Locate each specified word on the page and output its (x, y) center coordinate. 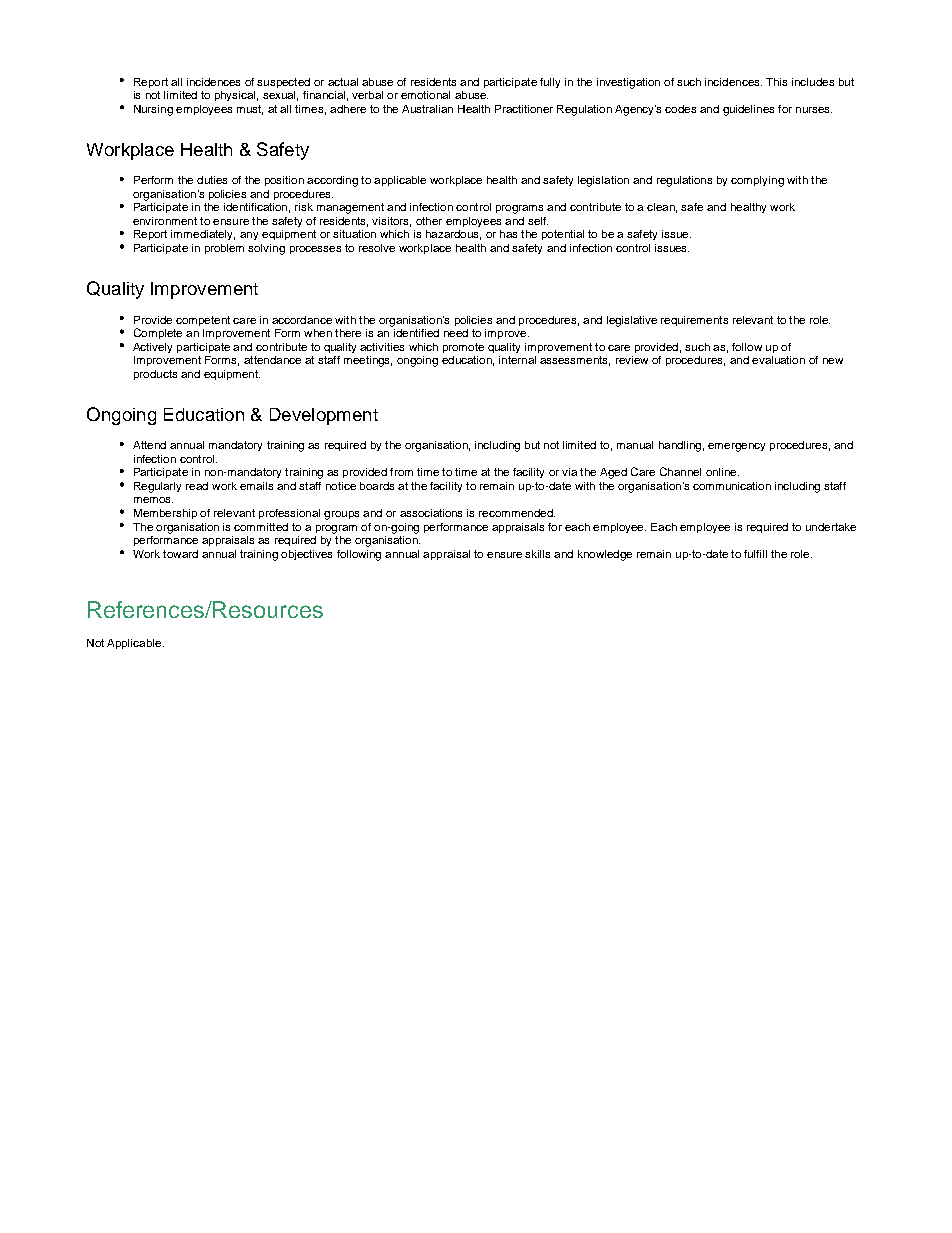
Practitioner (524, 109)
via (569, 472)
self (538, 221)
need (456, 333)
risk (304, 207)
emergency (736, 447)
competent (203, 321)
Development (324, 416)
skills (537, 554)
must (250, 110)
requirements (694, 321)
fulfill (755, 554)
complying (757, 181)
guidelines (748, 110)
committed (261, 527)
